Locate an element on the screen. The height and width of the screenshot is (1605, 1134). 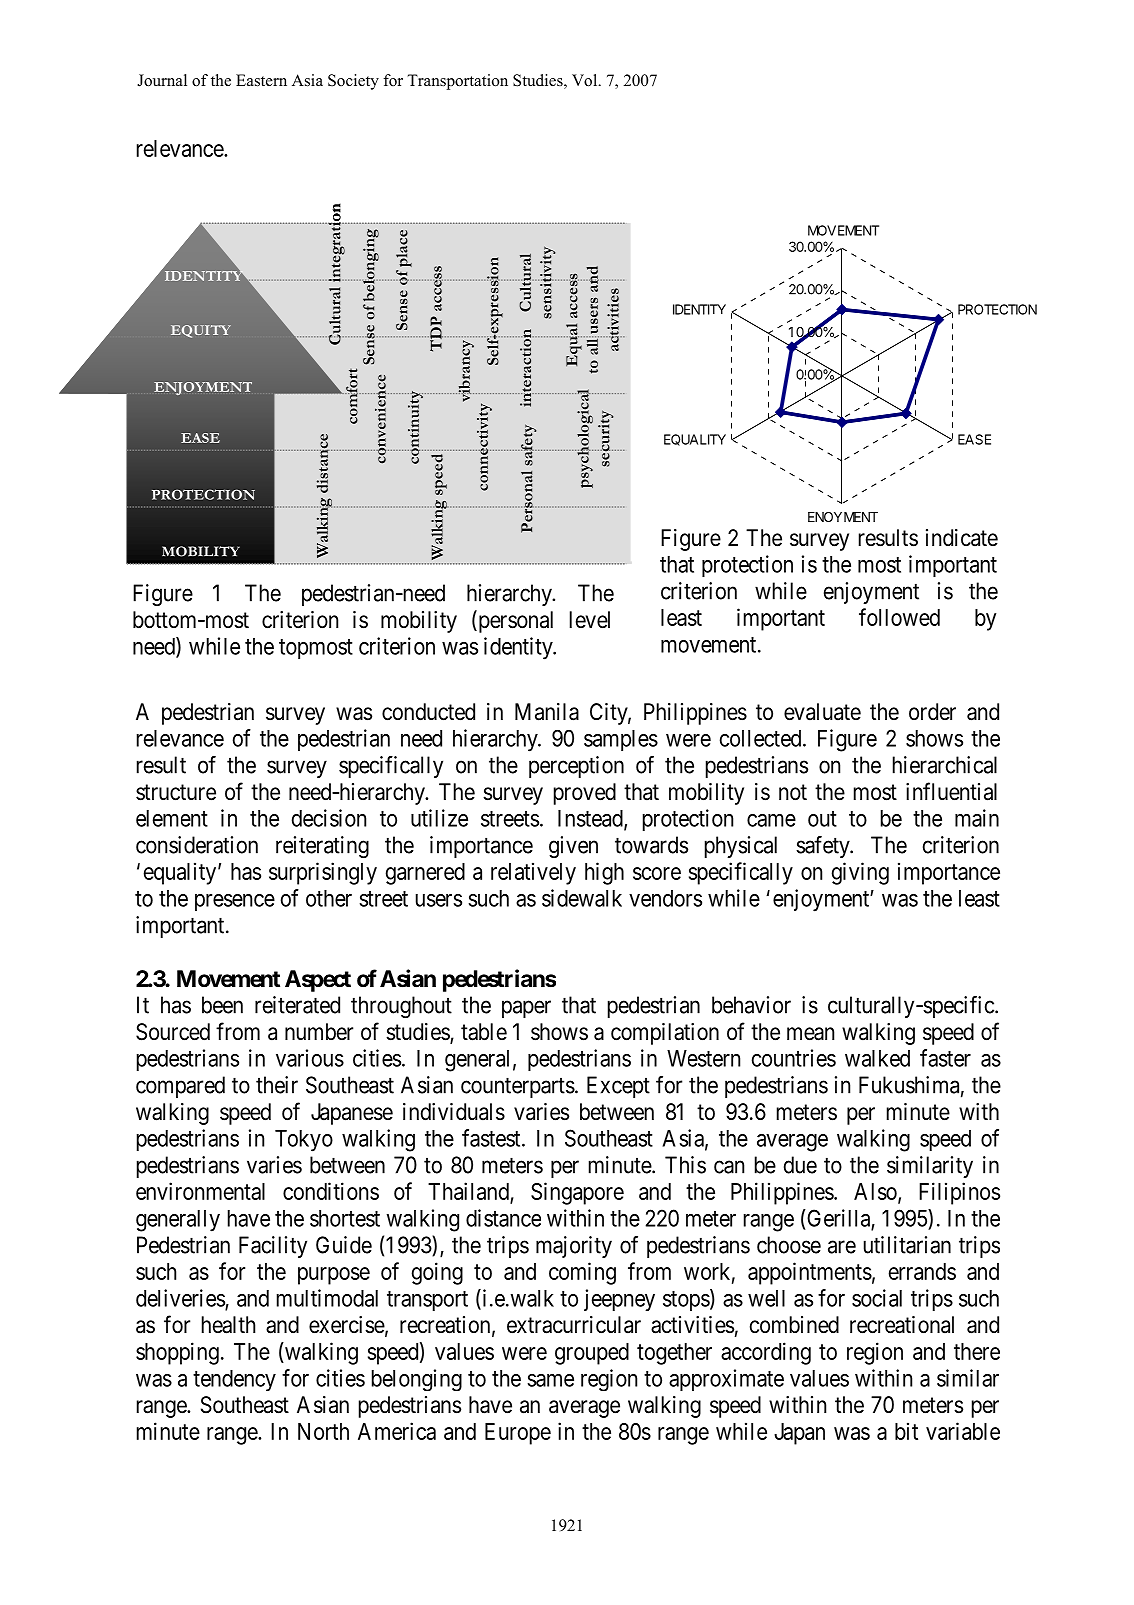
indicate is located at coordinates (962, 538).
